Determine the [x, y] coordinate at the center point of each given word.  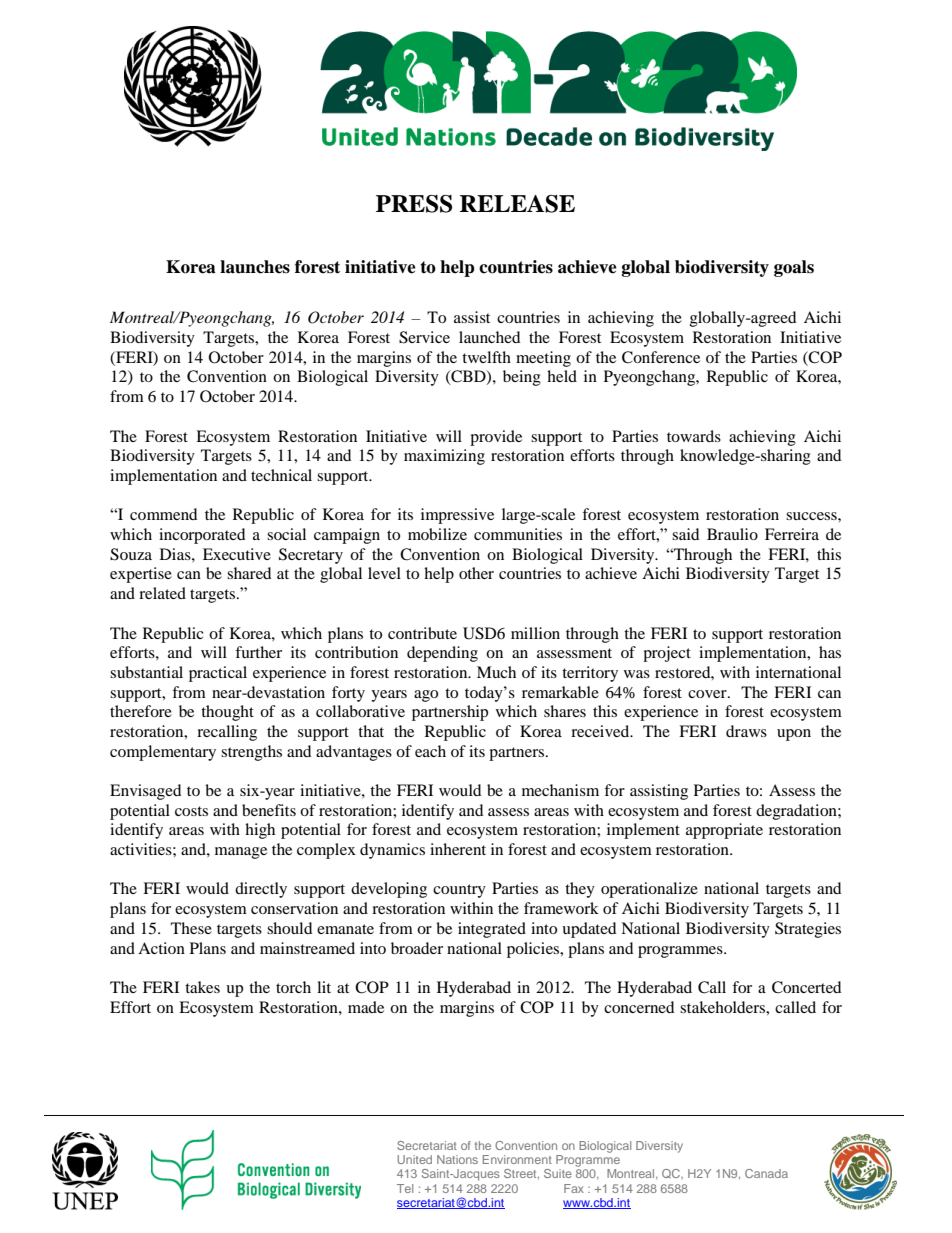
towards [694, 436]
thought [227, 713]
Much [496, 672]
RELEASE [517, 204]
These [191, 928]
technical [281, 475]
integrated [492, 930]
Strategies [808, 930]
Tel [405, 1188]
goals [794, 268]
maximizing [444, 457]
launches [255, 267]
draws [746, 731]
